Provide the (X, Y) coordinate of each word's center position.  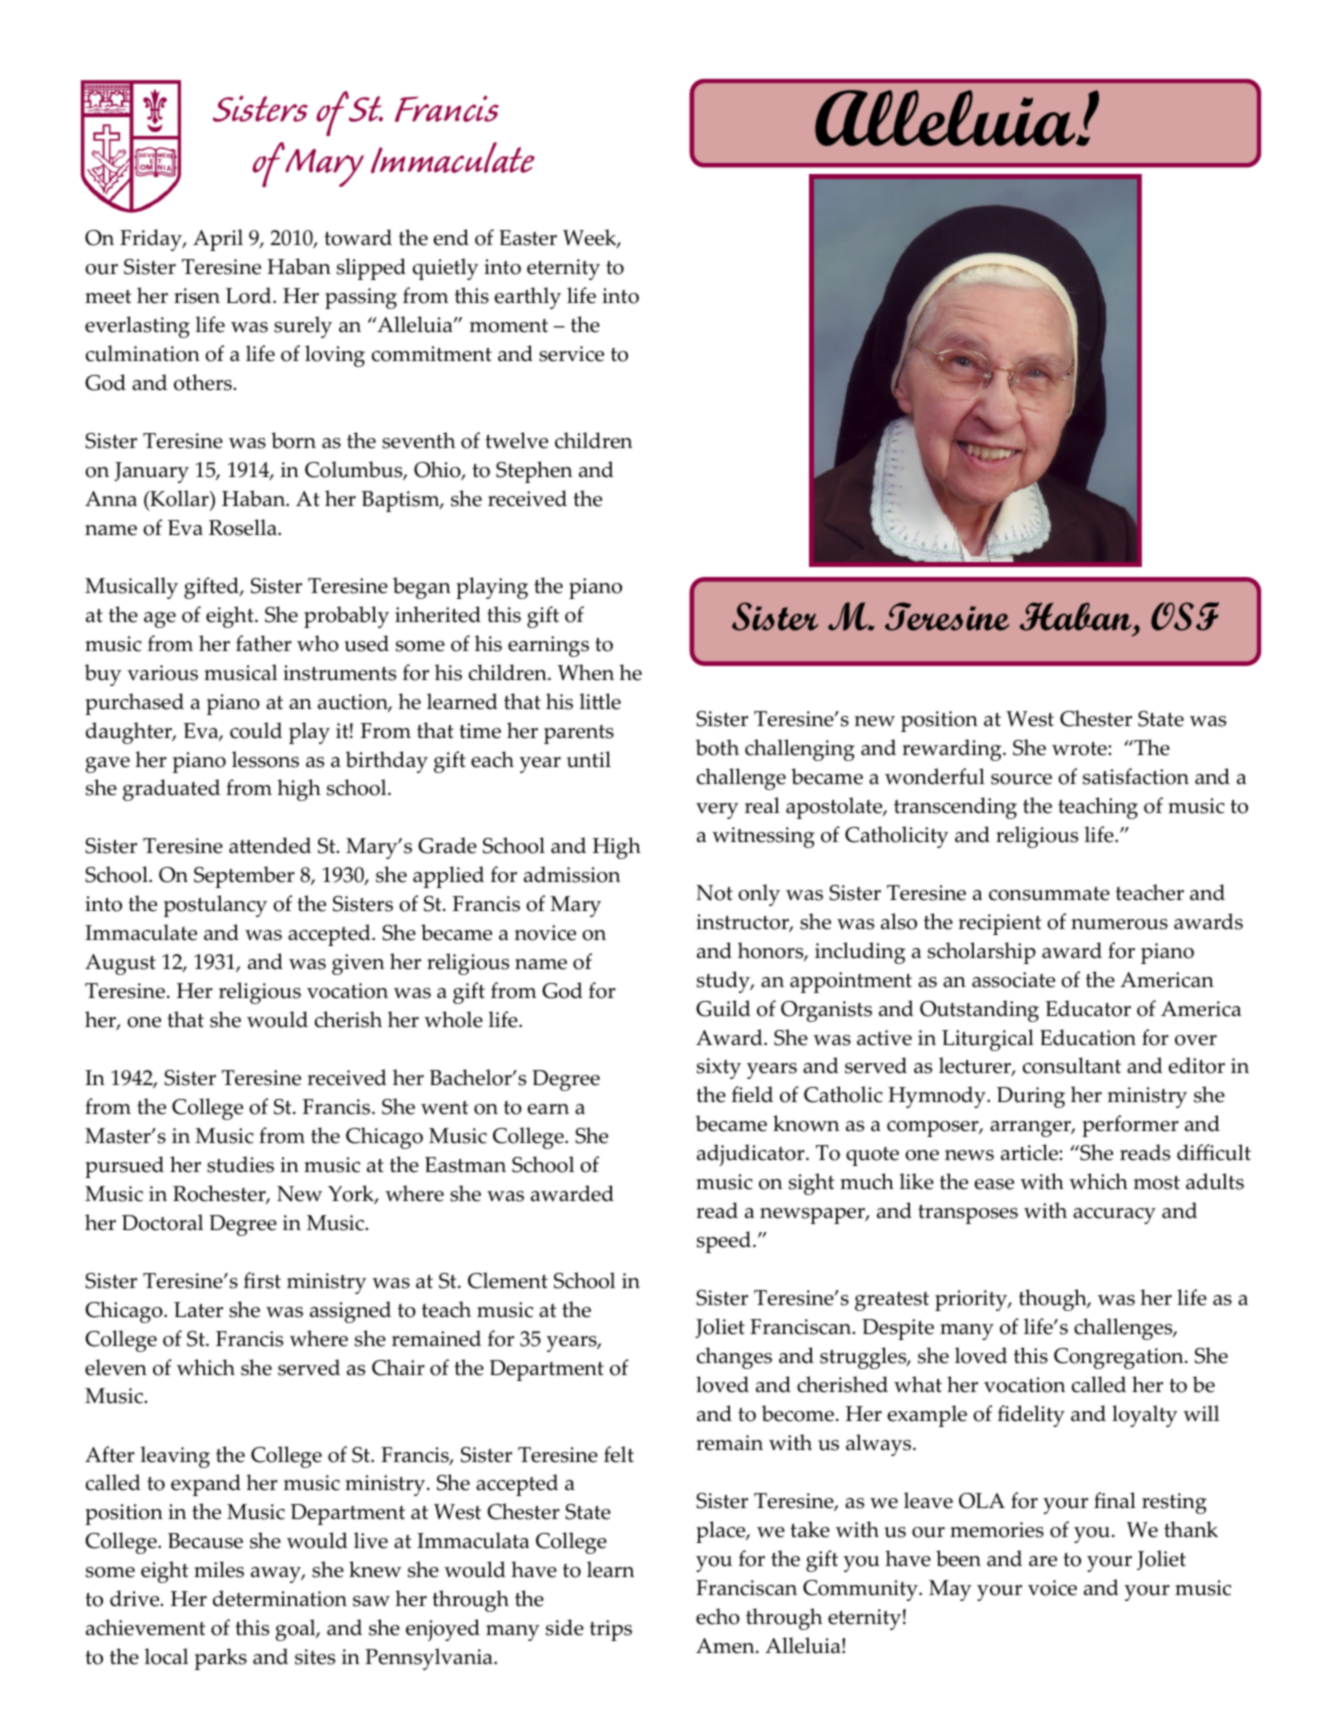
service (571, 354)
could (256, 730)
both (717, 747)
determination (280, 1598)
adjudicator (752, 1155)
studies (240, 1164)
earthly (528, 298)
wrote (1080, 749)
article (1030, 1152)
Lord (250, 295)
